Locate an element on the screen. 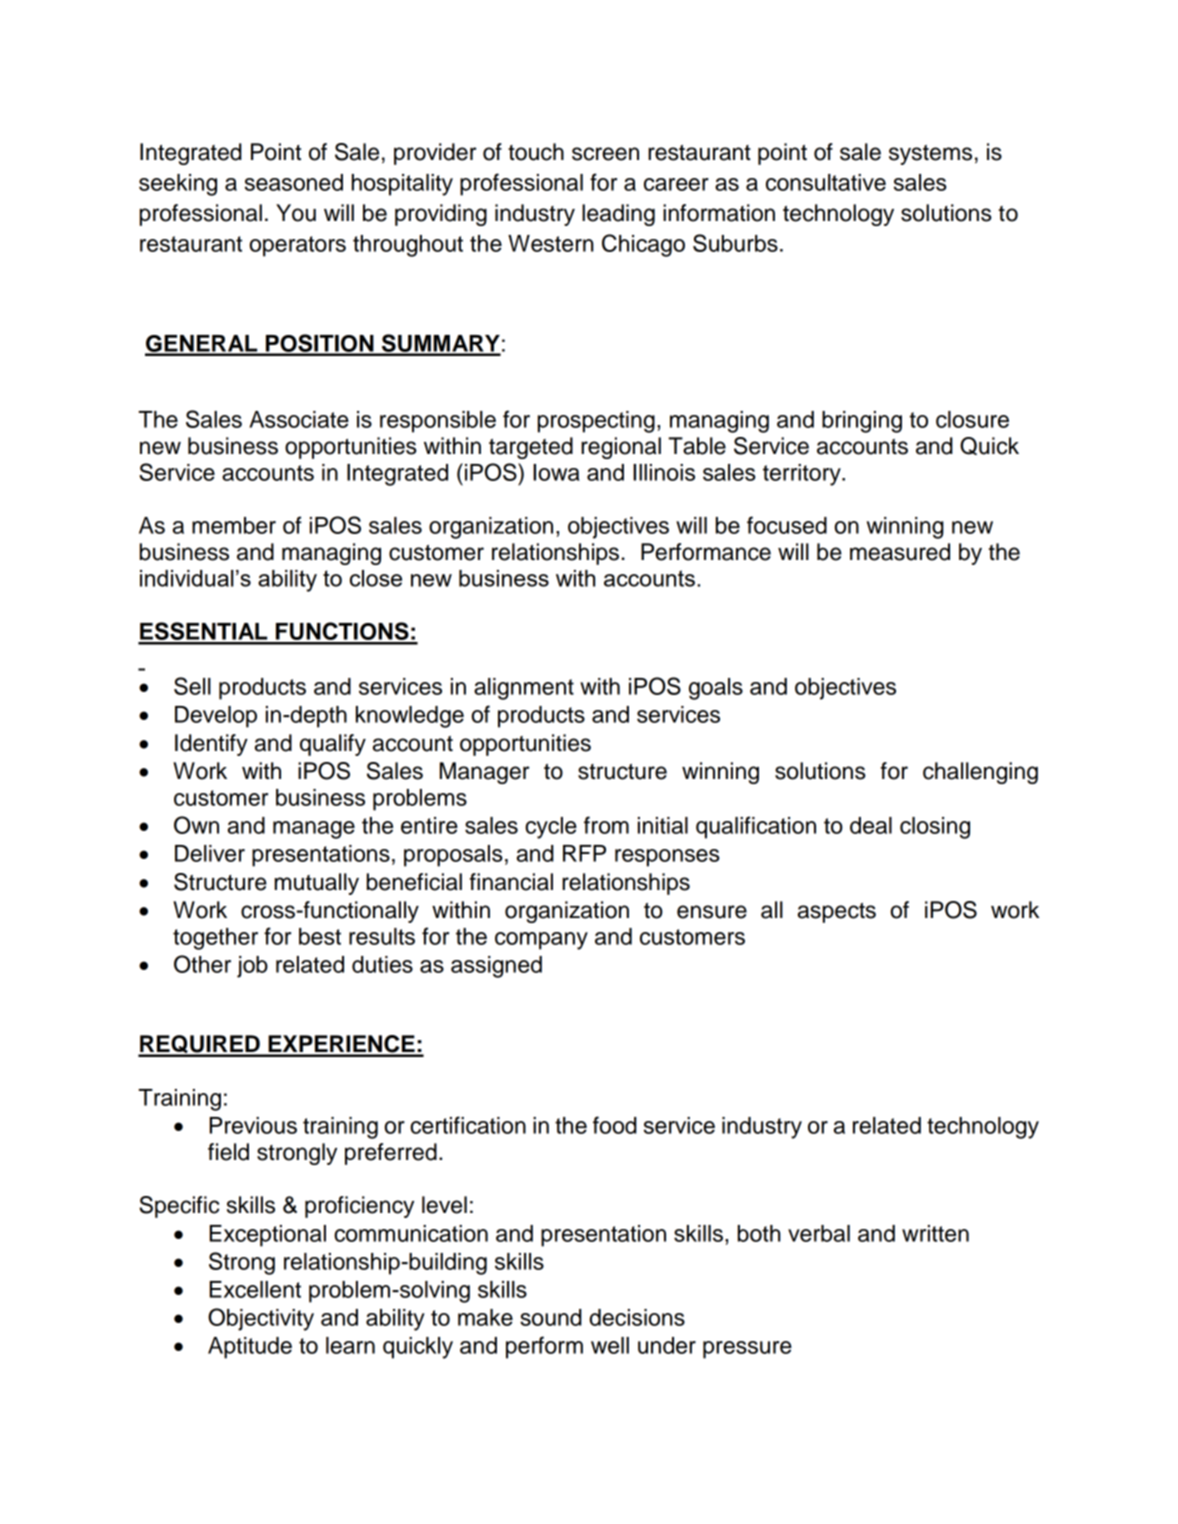 The image size is (1178, 1524). company is located at coordinates (541, 941).
